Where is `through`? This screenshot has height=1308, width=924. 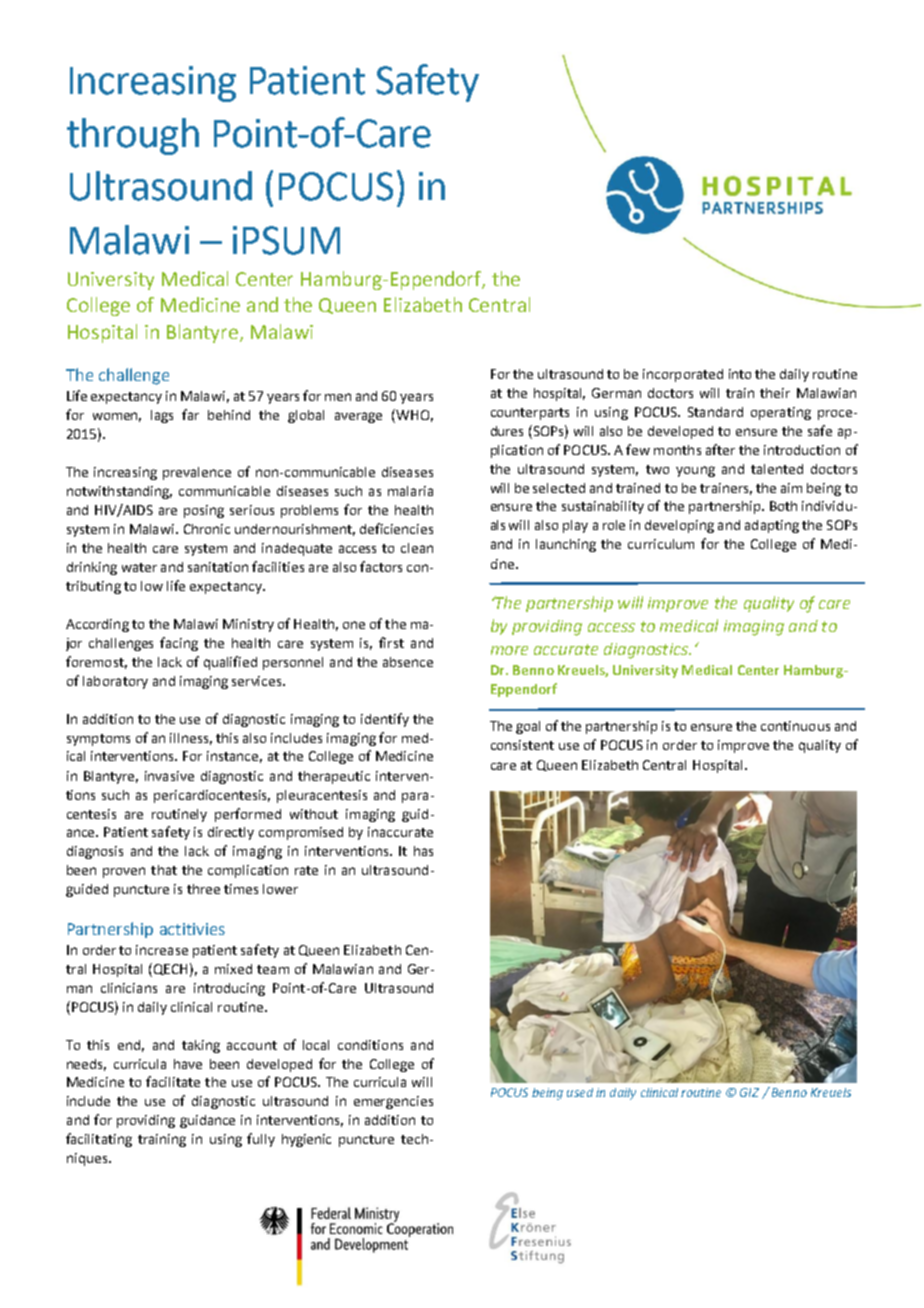 through is located at coordinates (133, 136).
